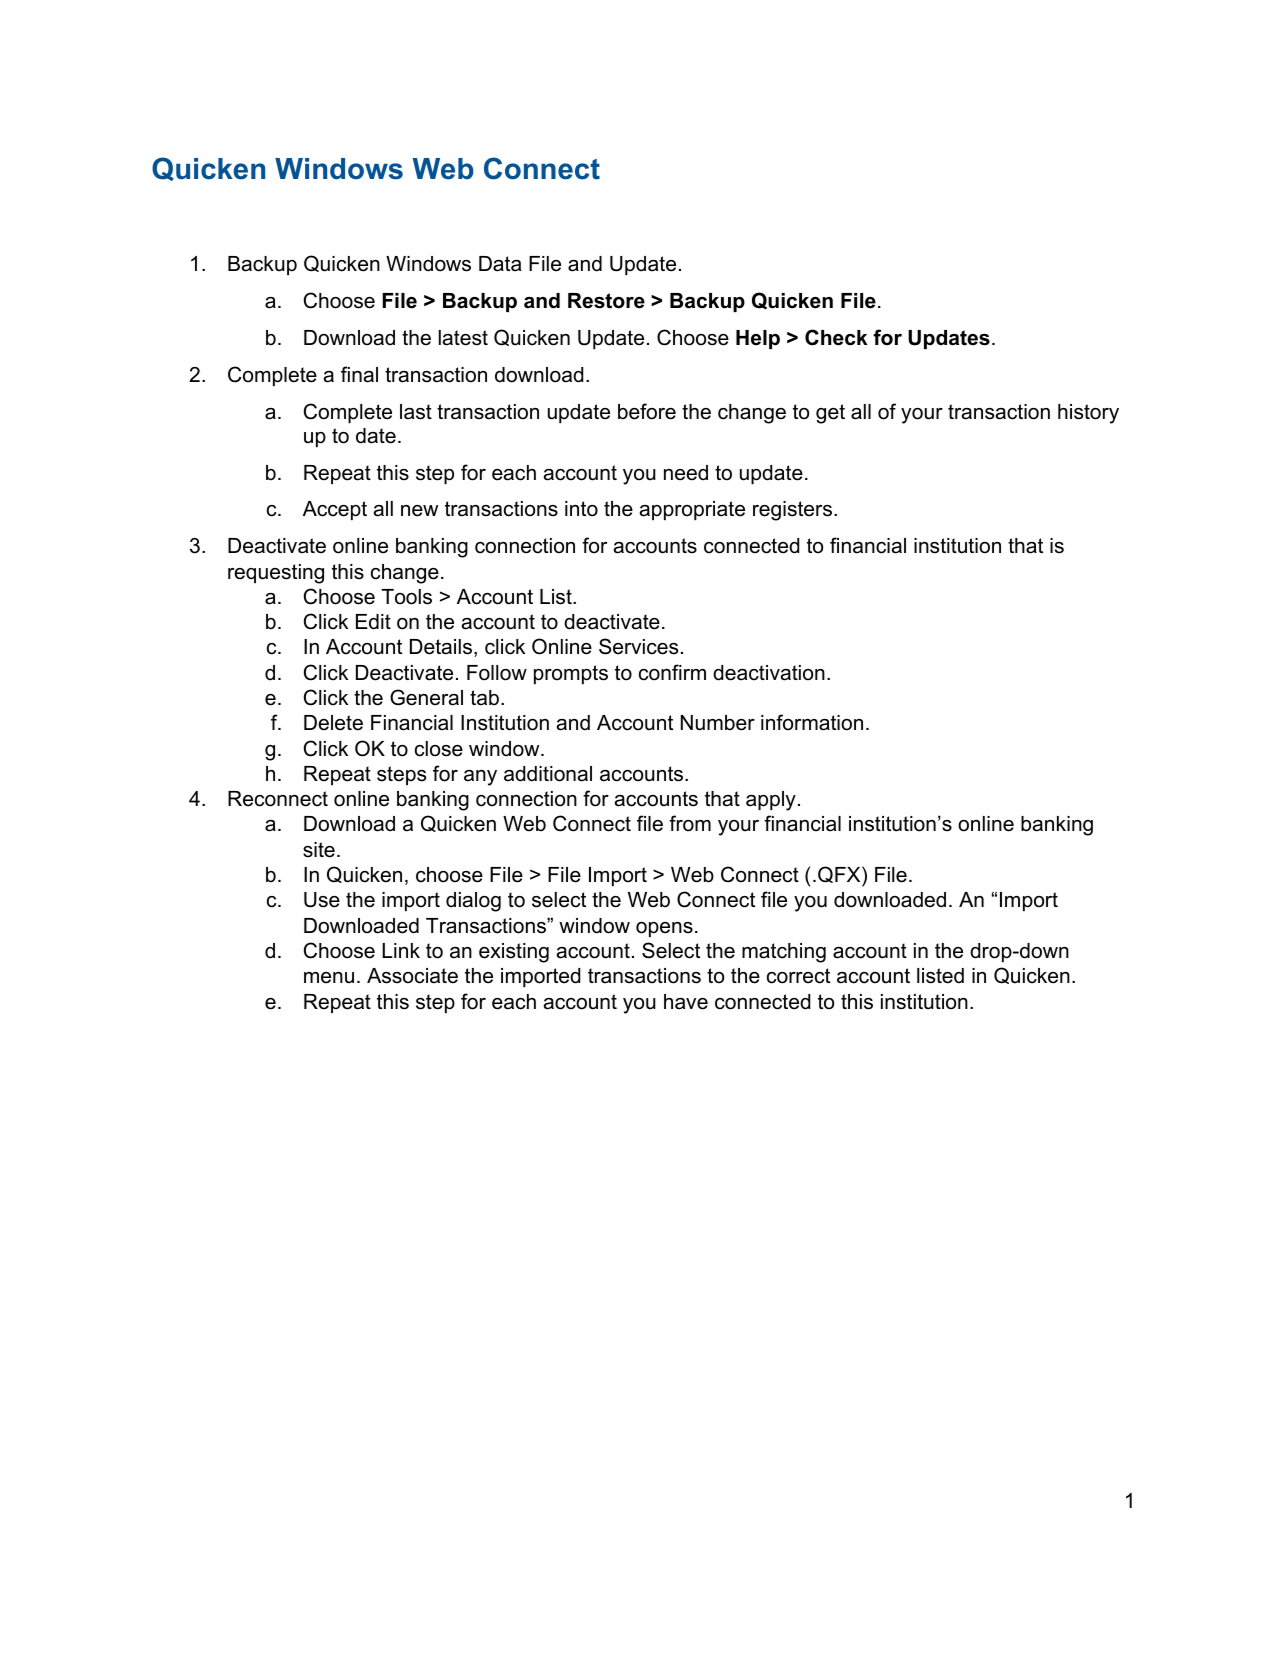  Describe the element at coordinates (606, 301) in the screenshot. I see `Restore` at that location.
